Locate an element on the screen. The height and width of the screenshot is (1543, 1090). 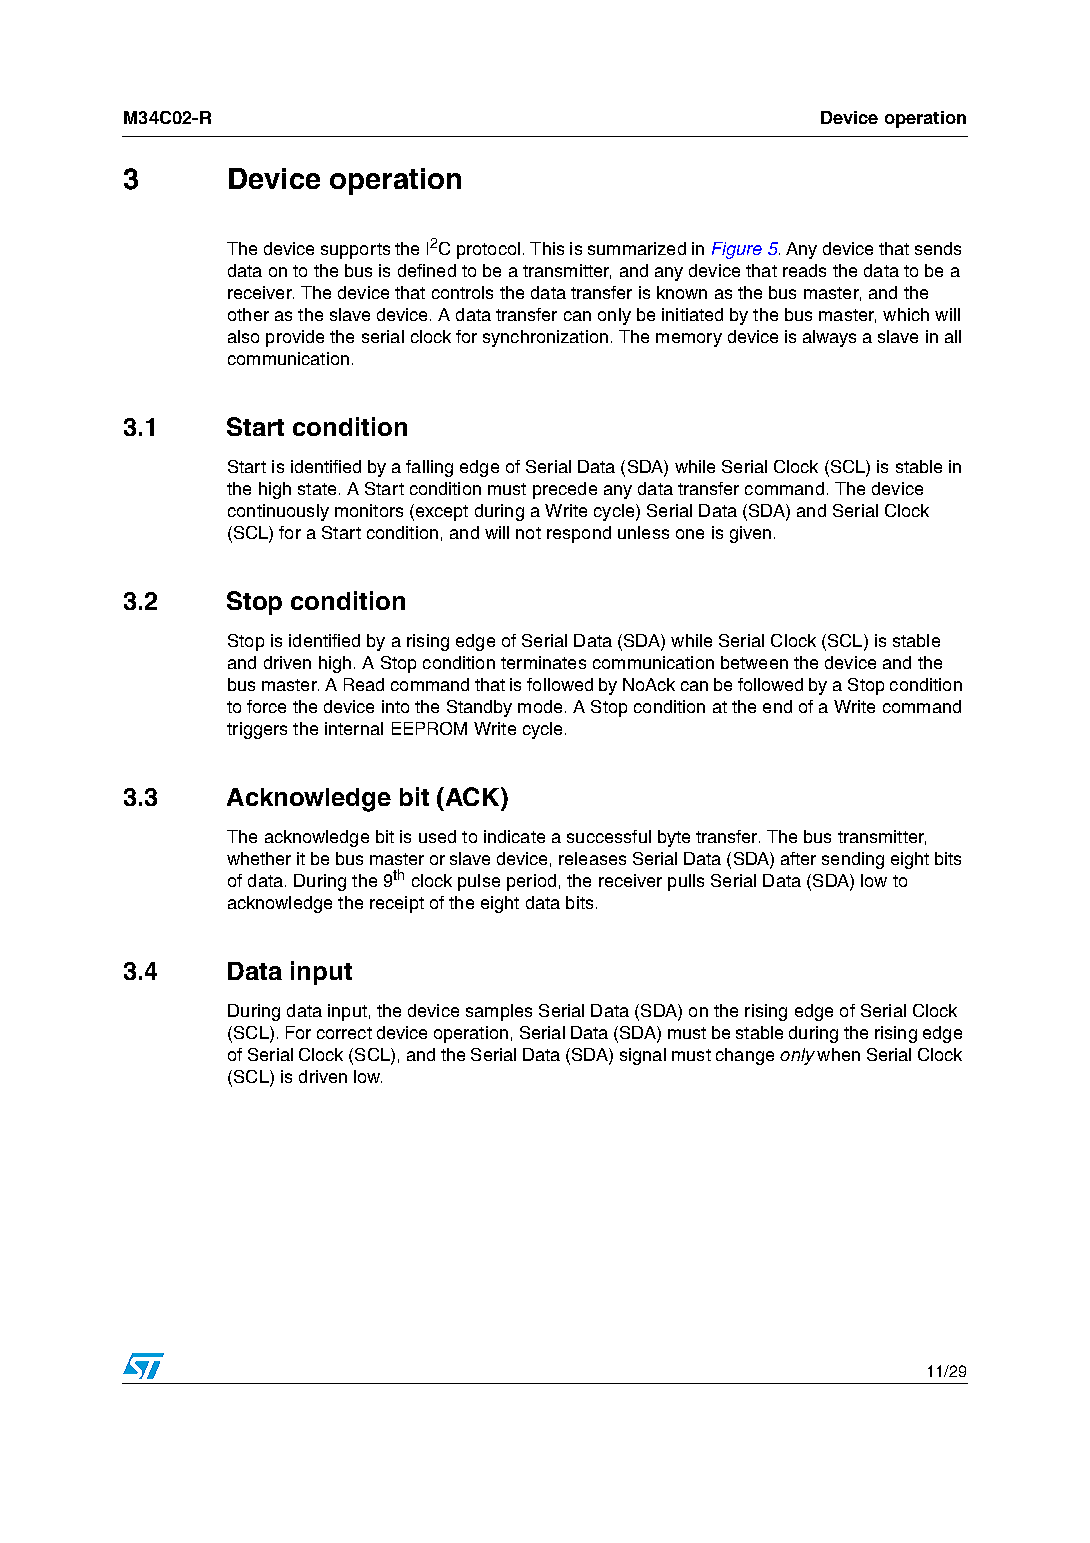
when is located at coordinates (838, 1054).
